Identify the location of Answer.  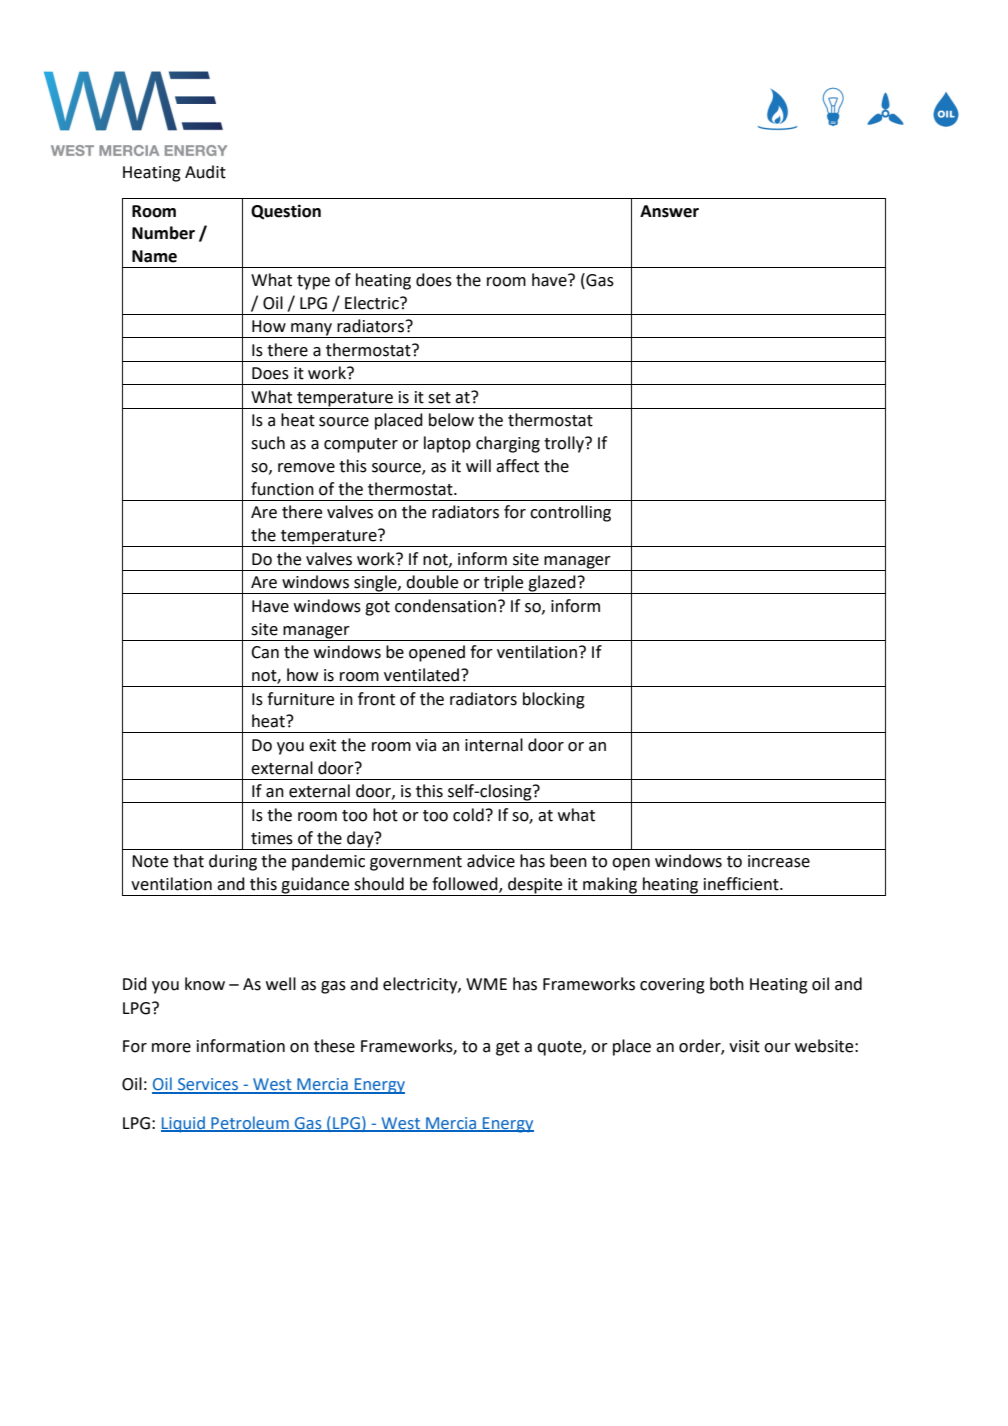
(669, 211).
